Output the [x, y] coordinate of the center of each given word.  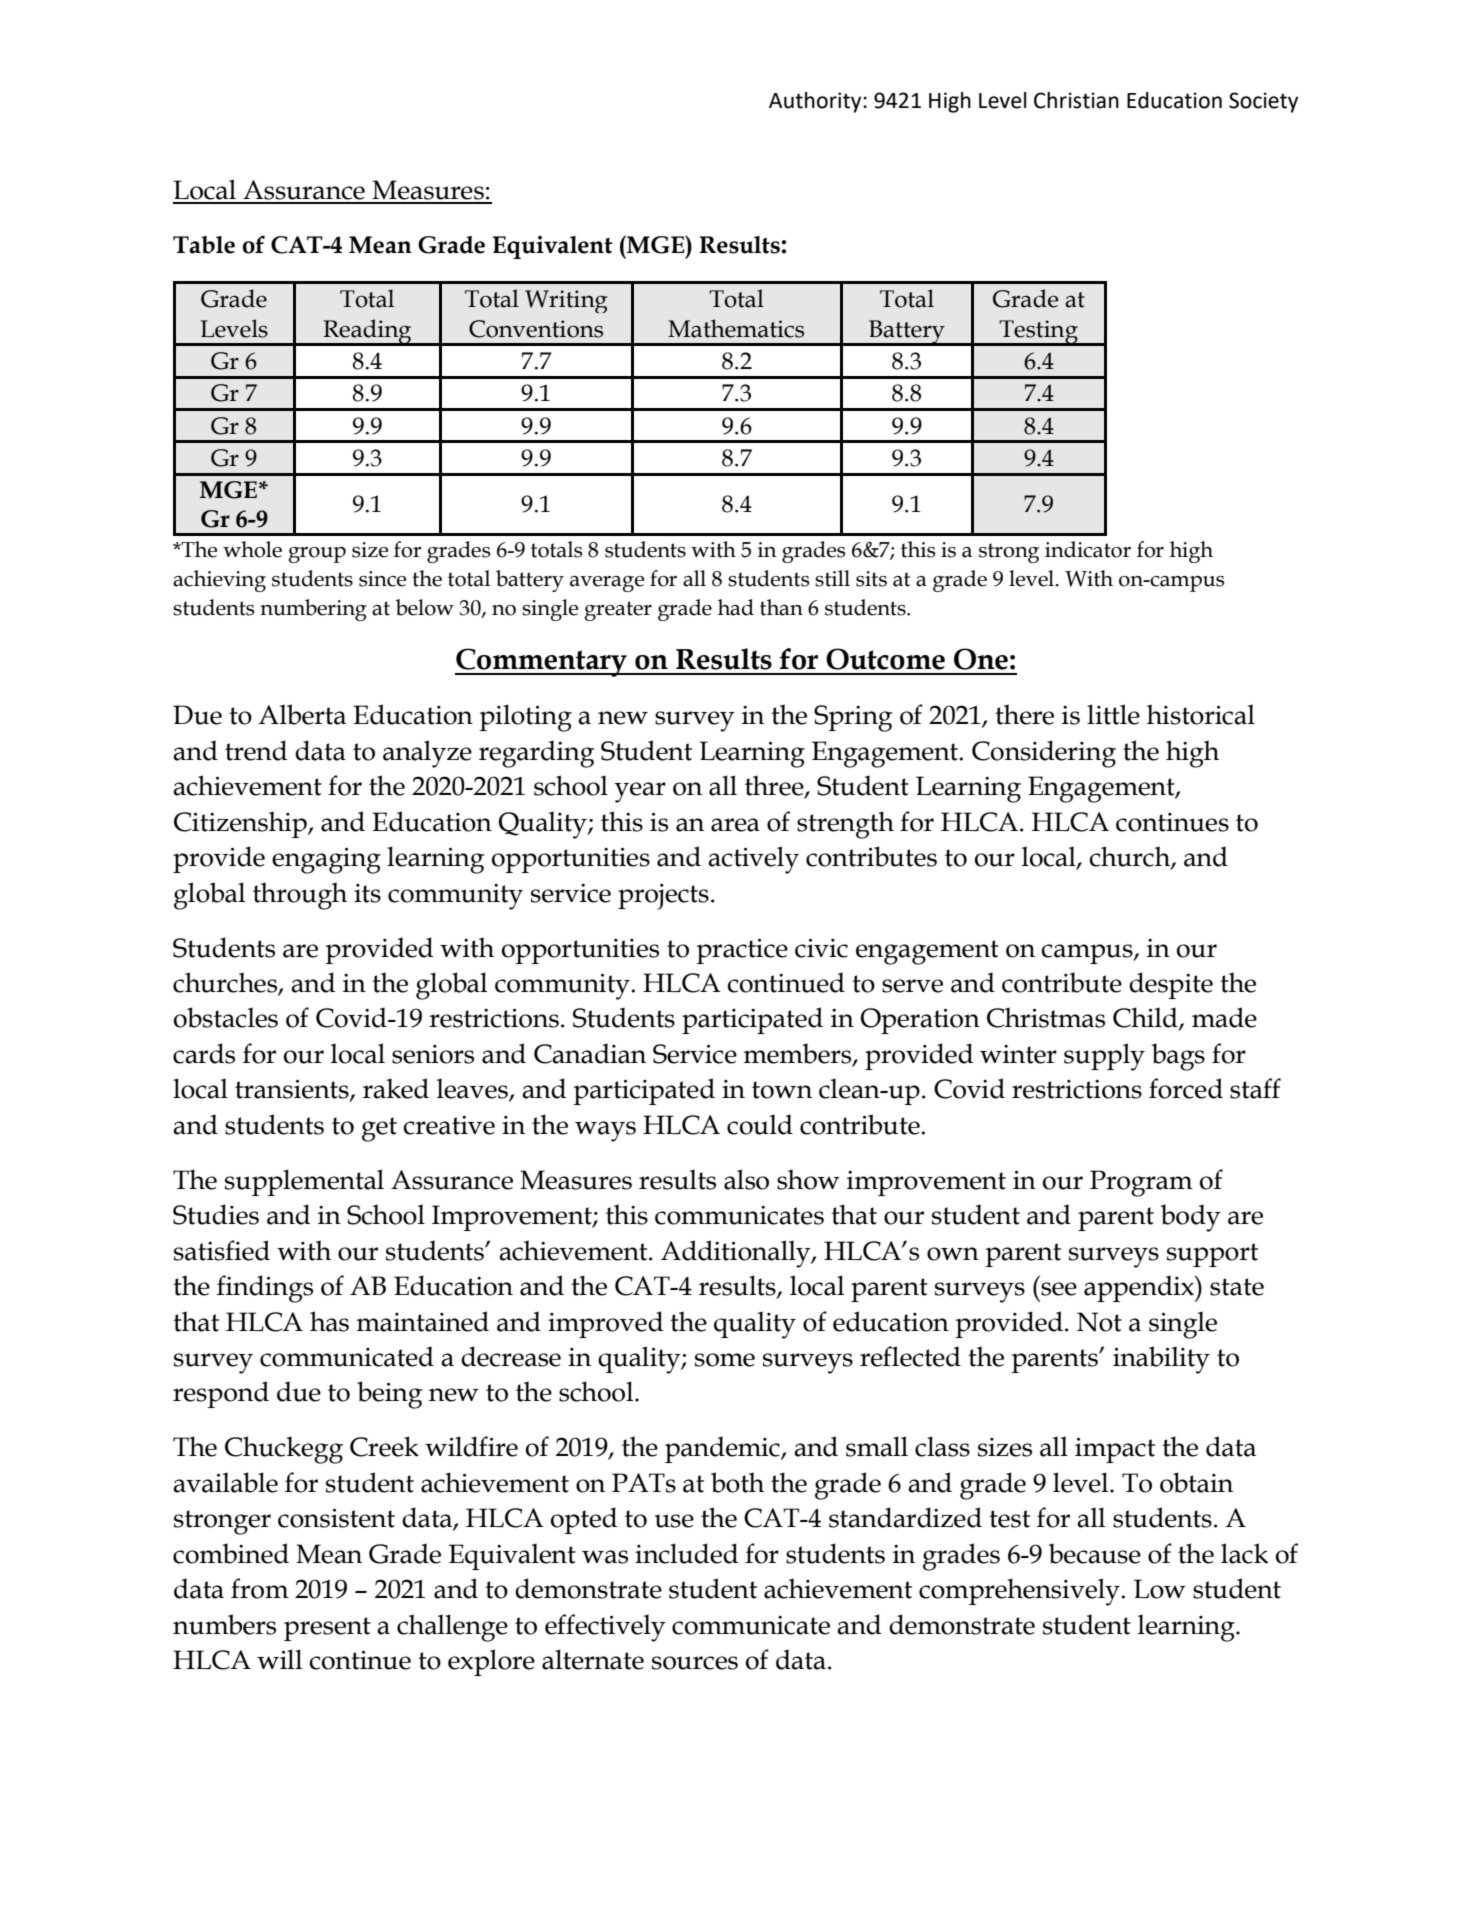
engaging [326, 860]
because [1095, 1553]
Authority [816, 102]
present [327, 1629]
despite [1171, 985]
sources [695, 1663]
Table [204, 245]
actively [753, 860]
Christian [1076, 100]
